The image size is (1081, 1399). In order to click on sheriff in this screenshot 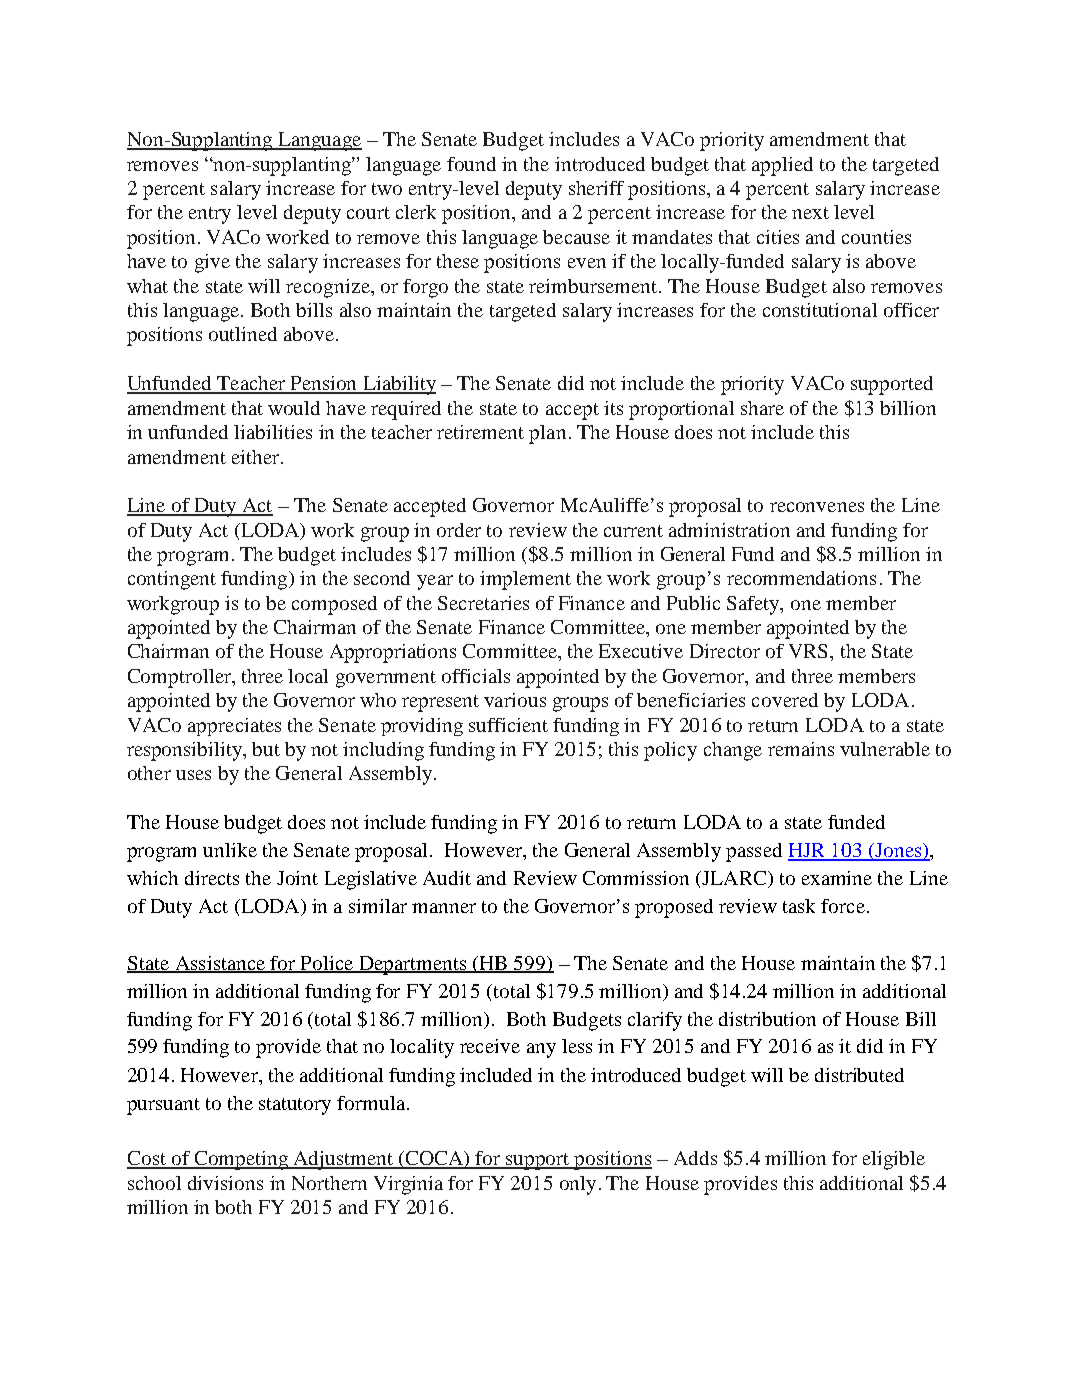, I will do `click(596, 188)`.
